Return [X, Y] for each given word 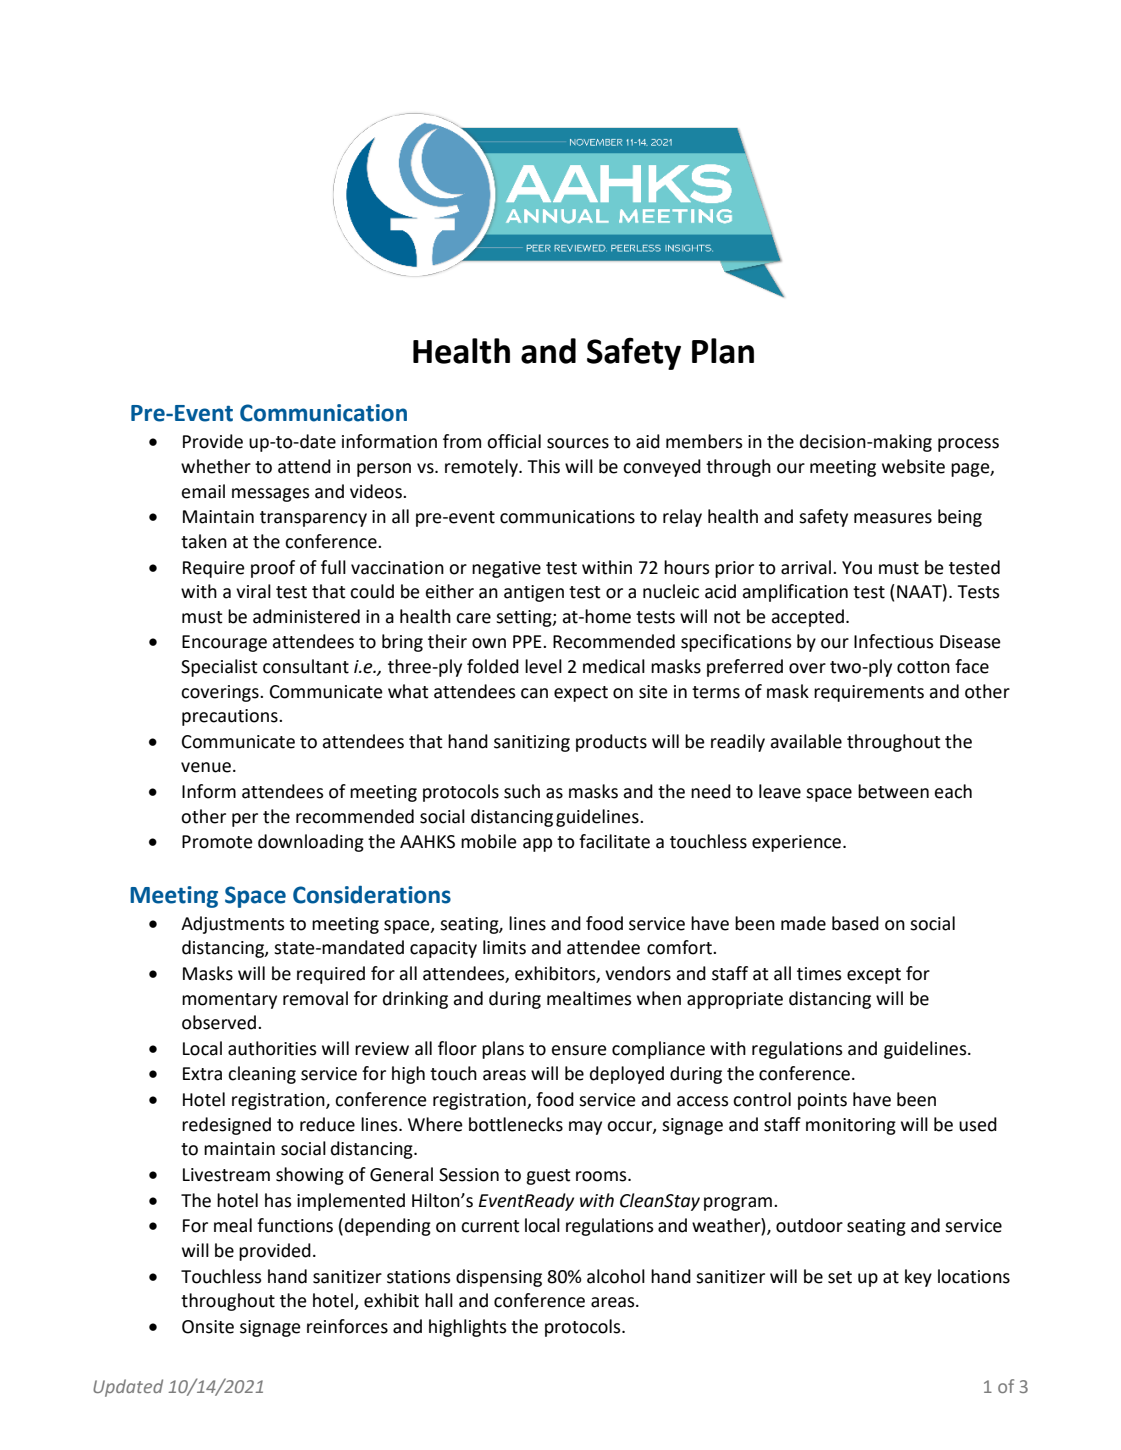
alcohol [616, 1276]
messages [271, 495]
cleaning [262, 1075]
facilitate [614, 841]
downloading [311, 843]
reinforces [347, 1326]
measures [893, 518]
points [822, 1101]
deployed [627, 1075]
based [855, 923]
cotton [923, 667]
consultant [306, 666]
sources [578, 443]
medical [614, 666]
